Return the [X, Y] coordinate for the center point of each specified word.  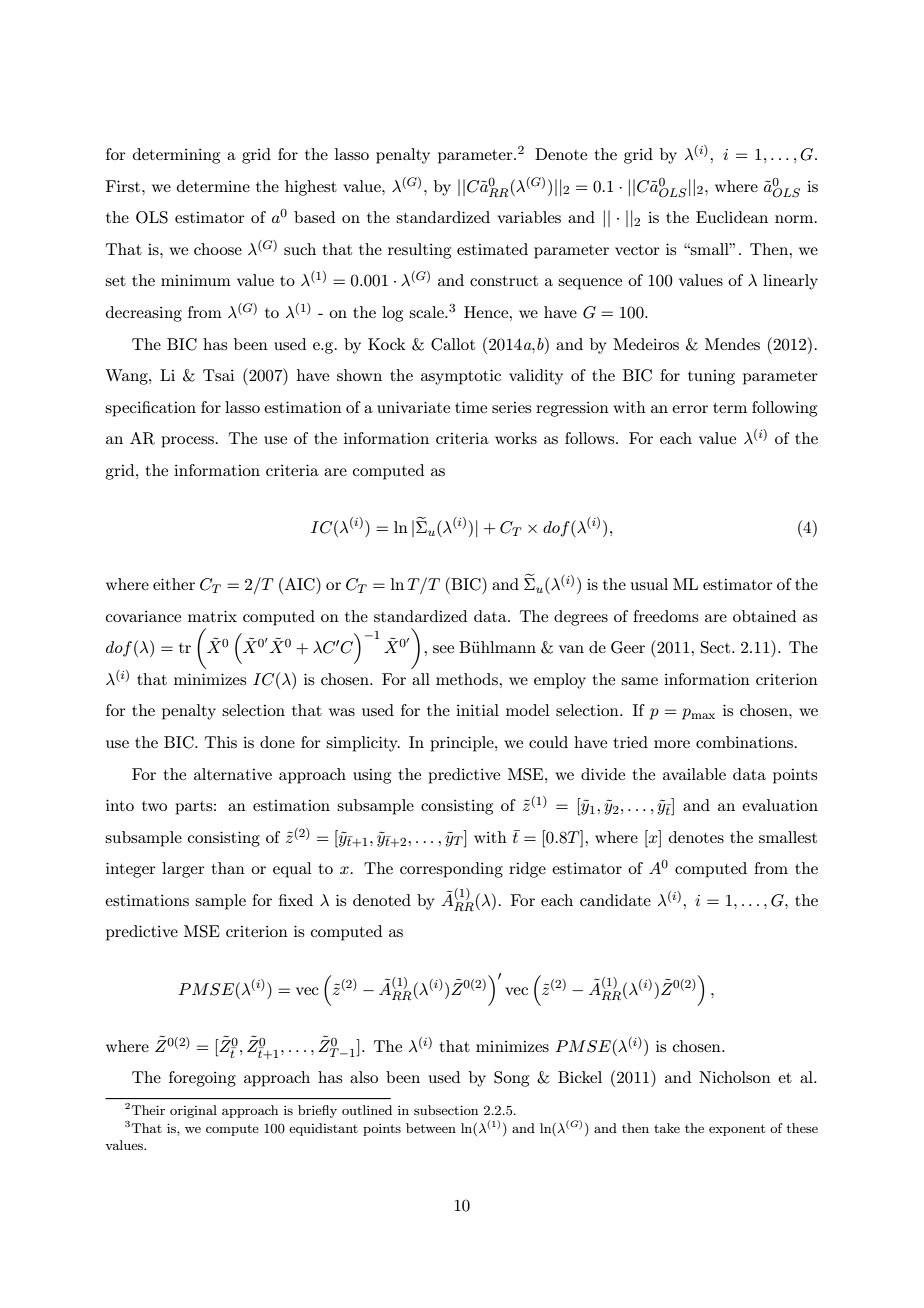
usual [649, 584]
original [193, 1111]
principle [463, 744]
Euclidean [732, 217]
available [694, 774]
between [431, 1128]
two [154, 806]
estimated [492, 249]
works [516, 438]
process [187, 442]
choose [218, 249]
